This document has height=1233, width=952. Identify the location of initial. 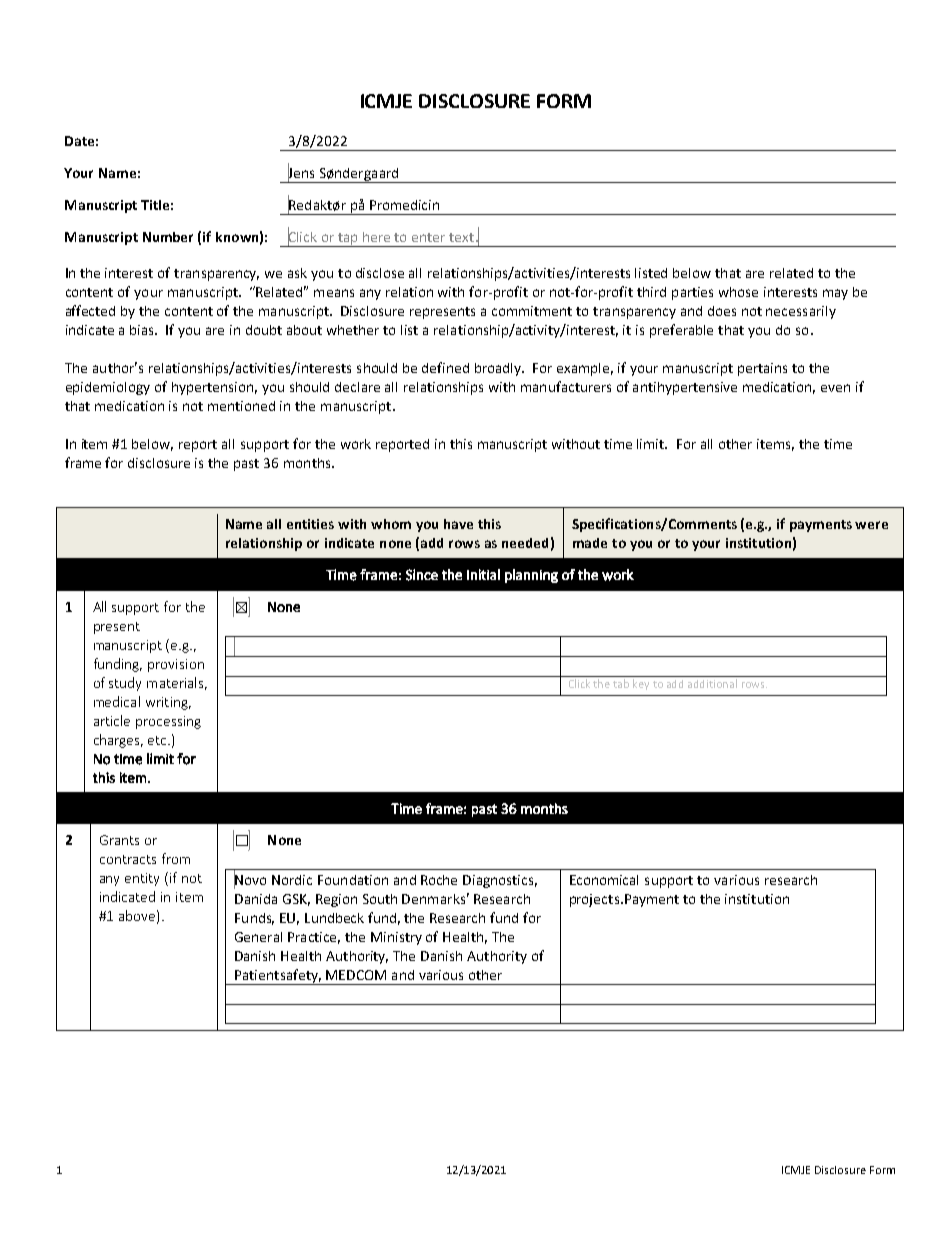
(483, 574).
